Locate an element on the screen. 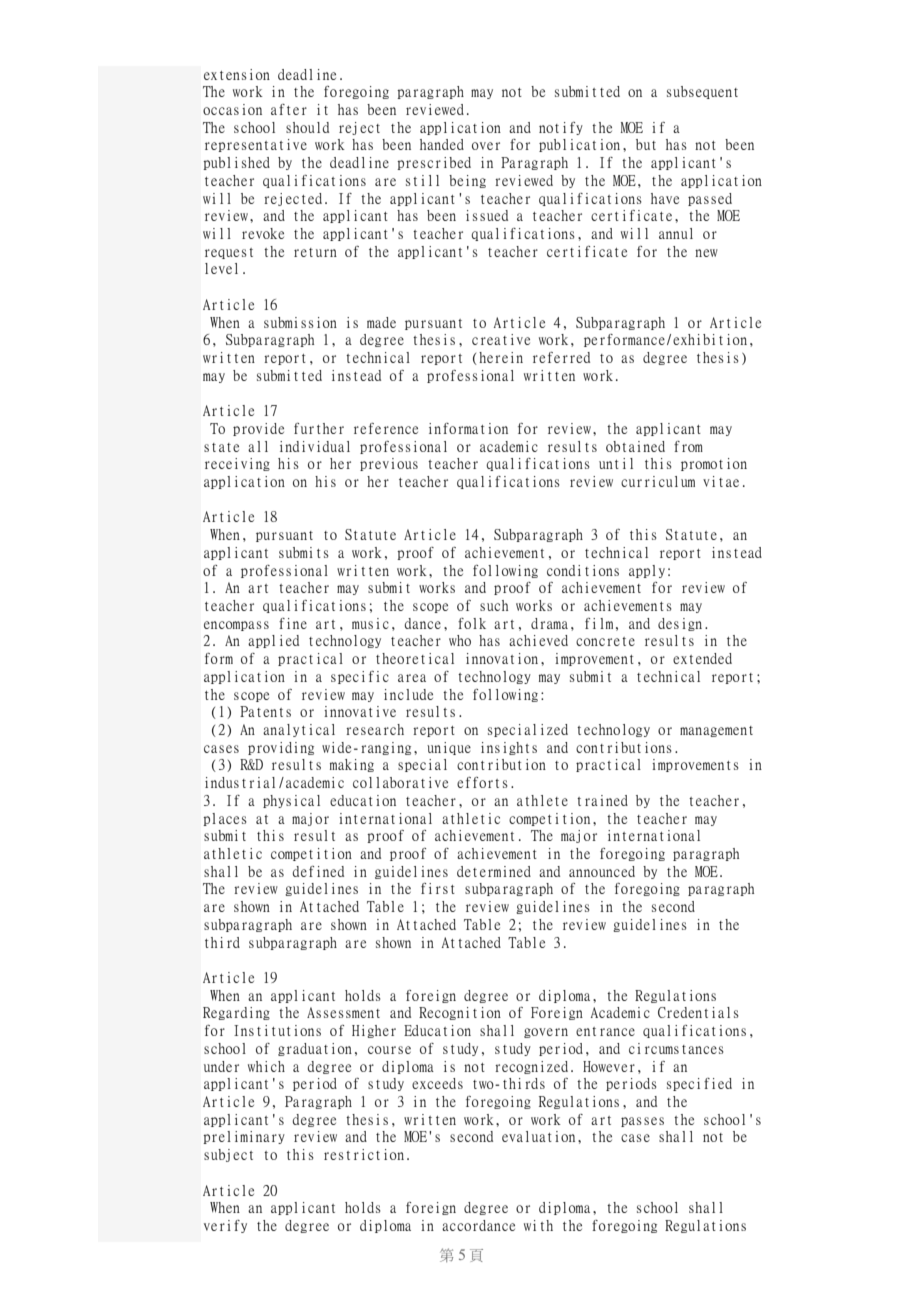 Image resolution: width=924 pixels, height=1308 pixels. after is located at coordinates (289, 109).
